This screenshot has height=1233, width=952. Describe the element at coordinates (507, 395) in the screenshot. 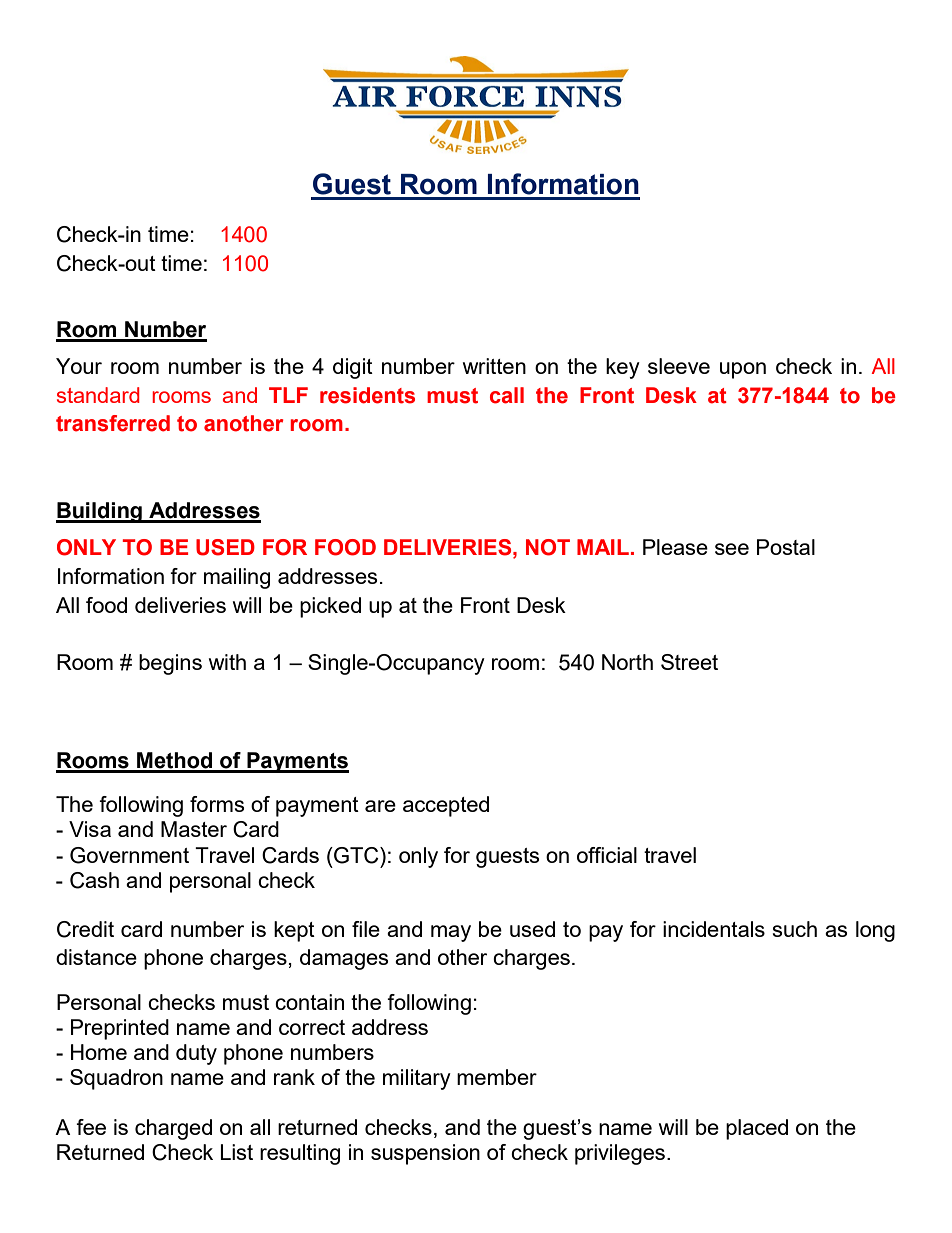

I see `call` at that location.
